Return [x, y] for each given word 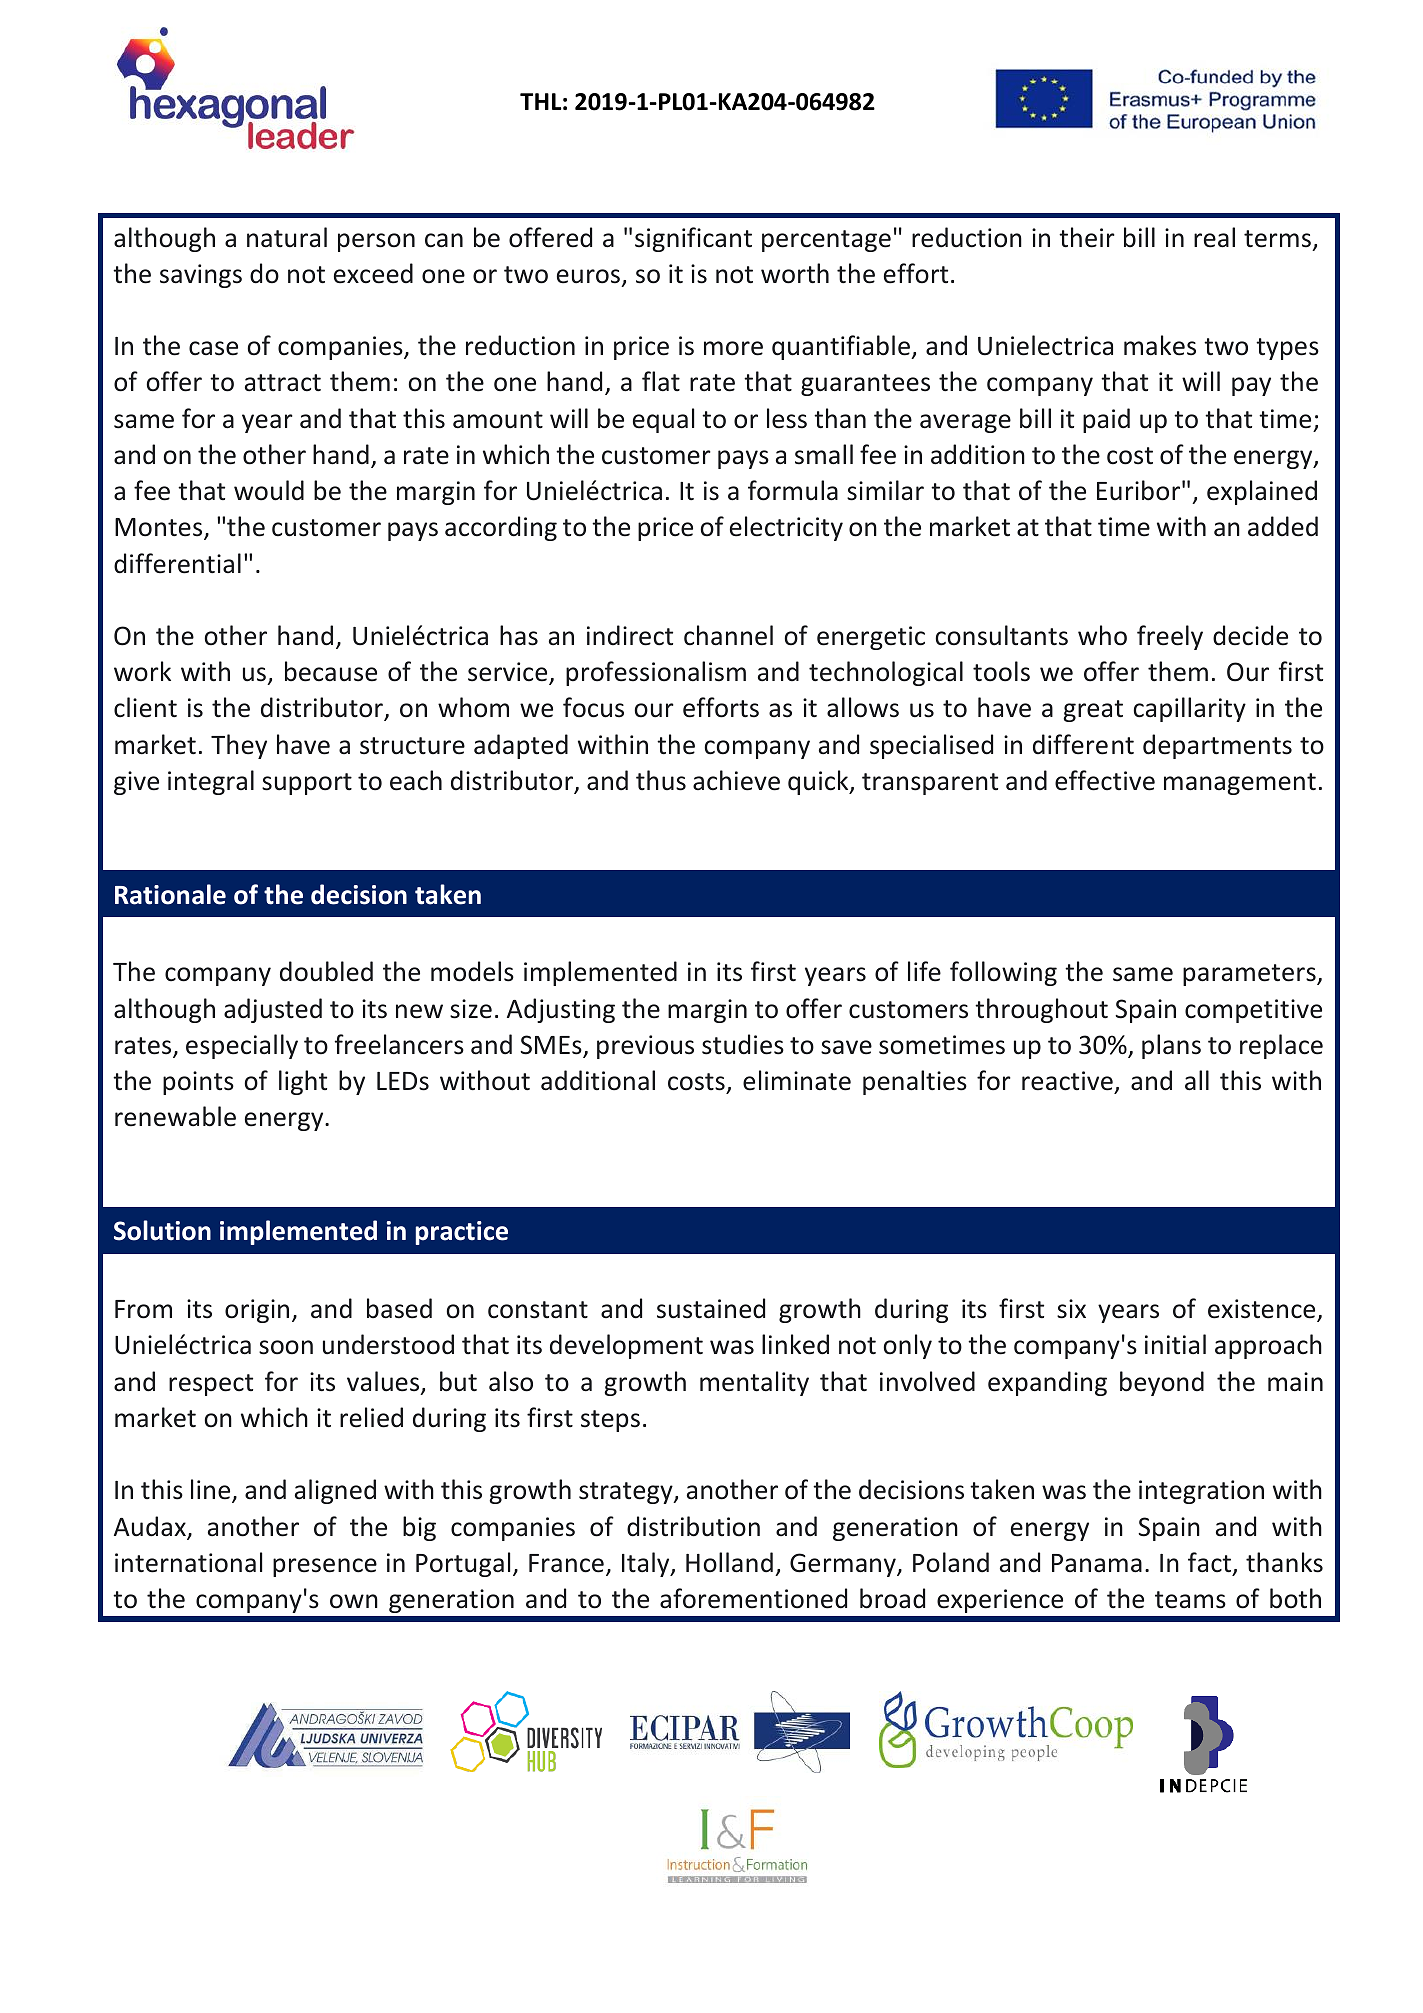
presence [325, 1567]
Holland [729, 1562]
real [1214, 237]
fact [1211, 1563]
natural [287, 237]
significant [693, 239]
